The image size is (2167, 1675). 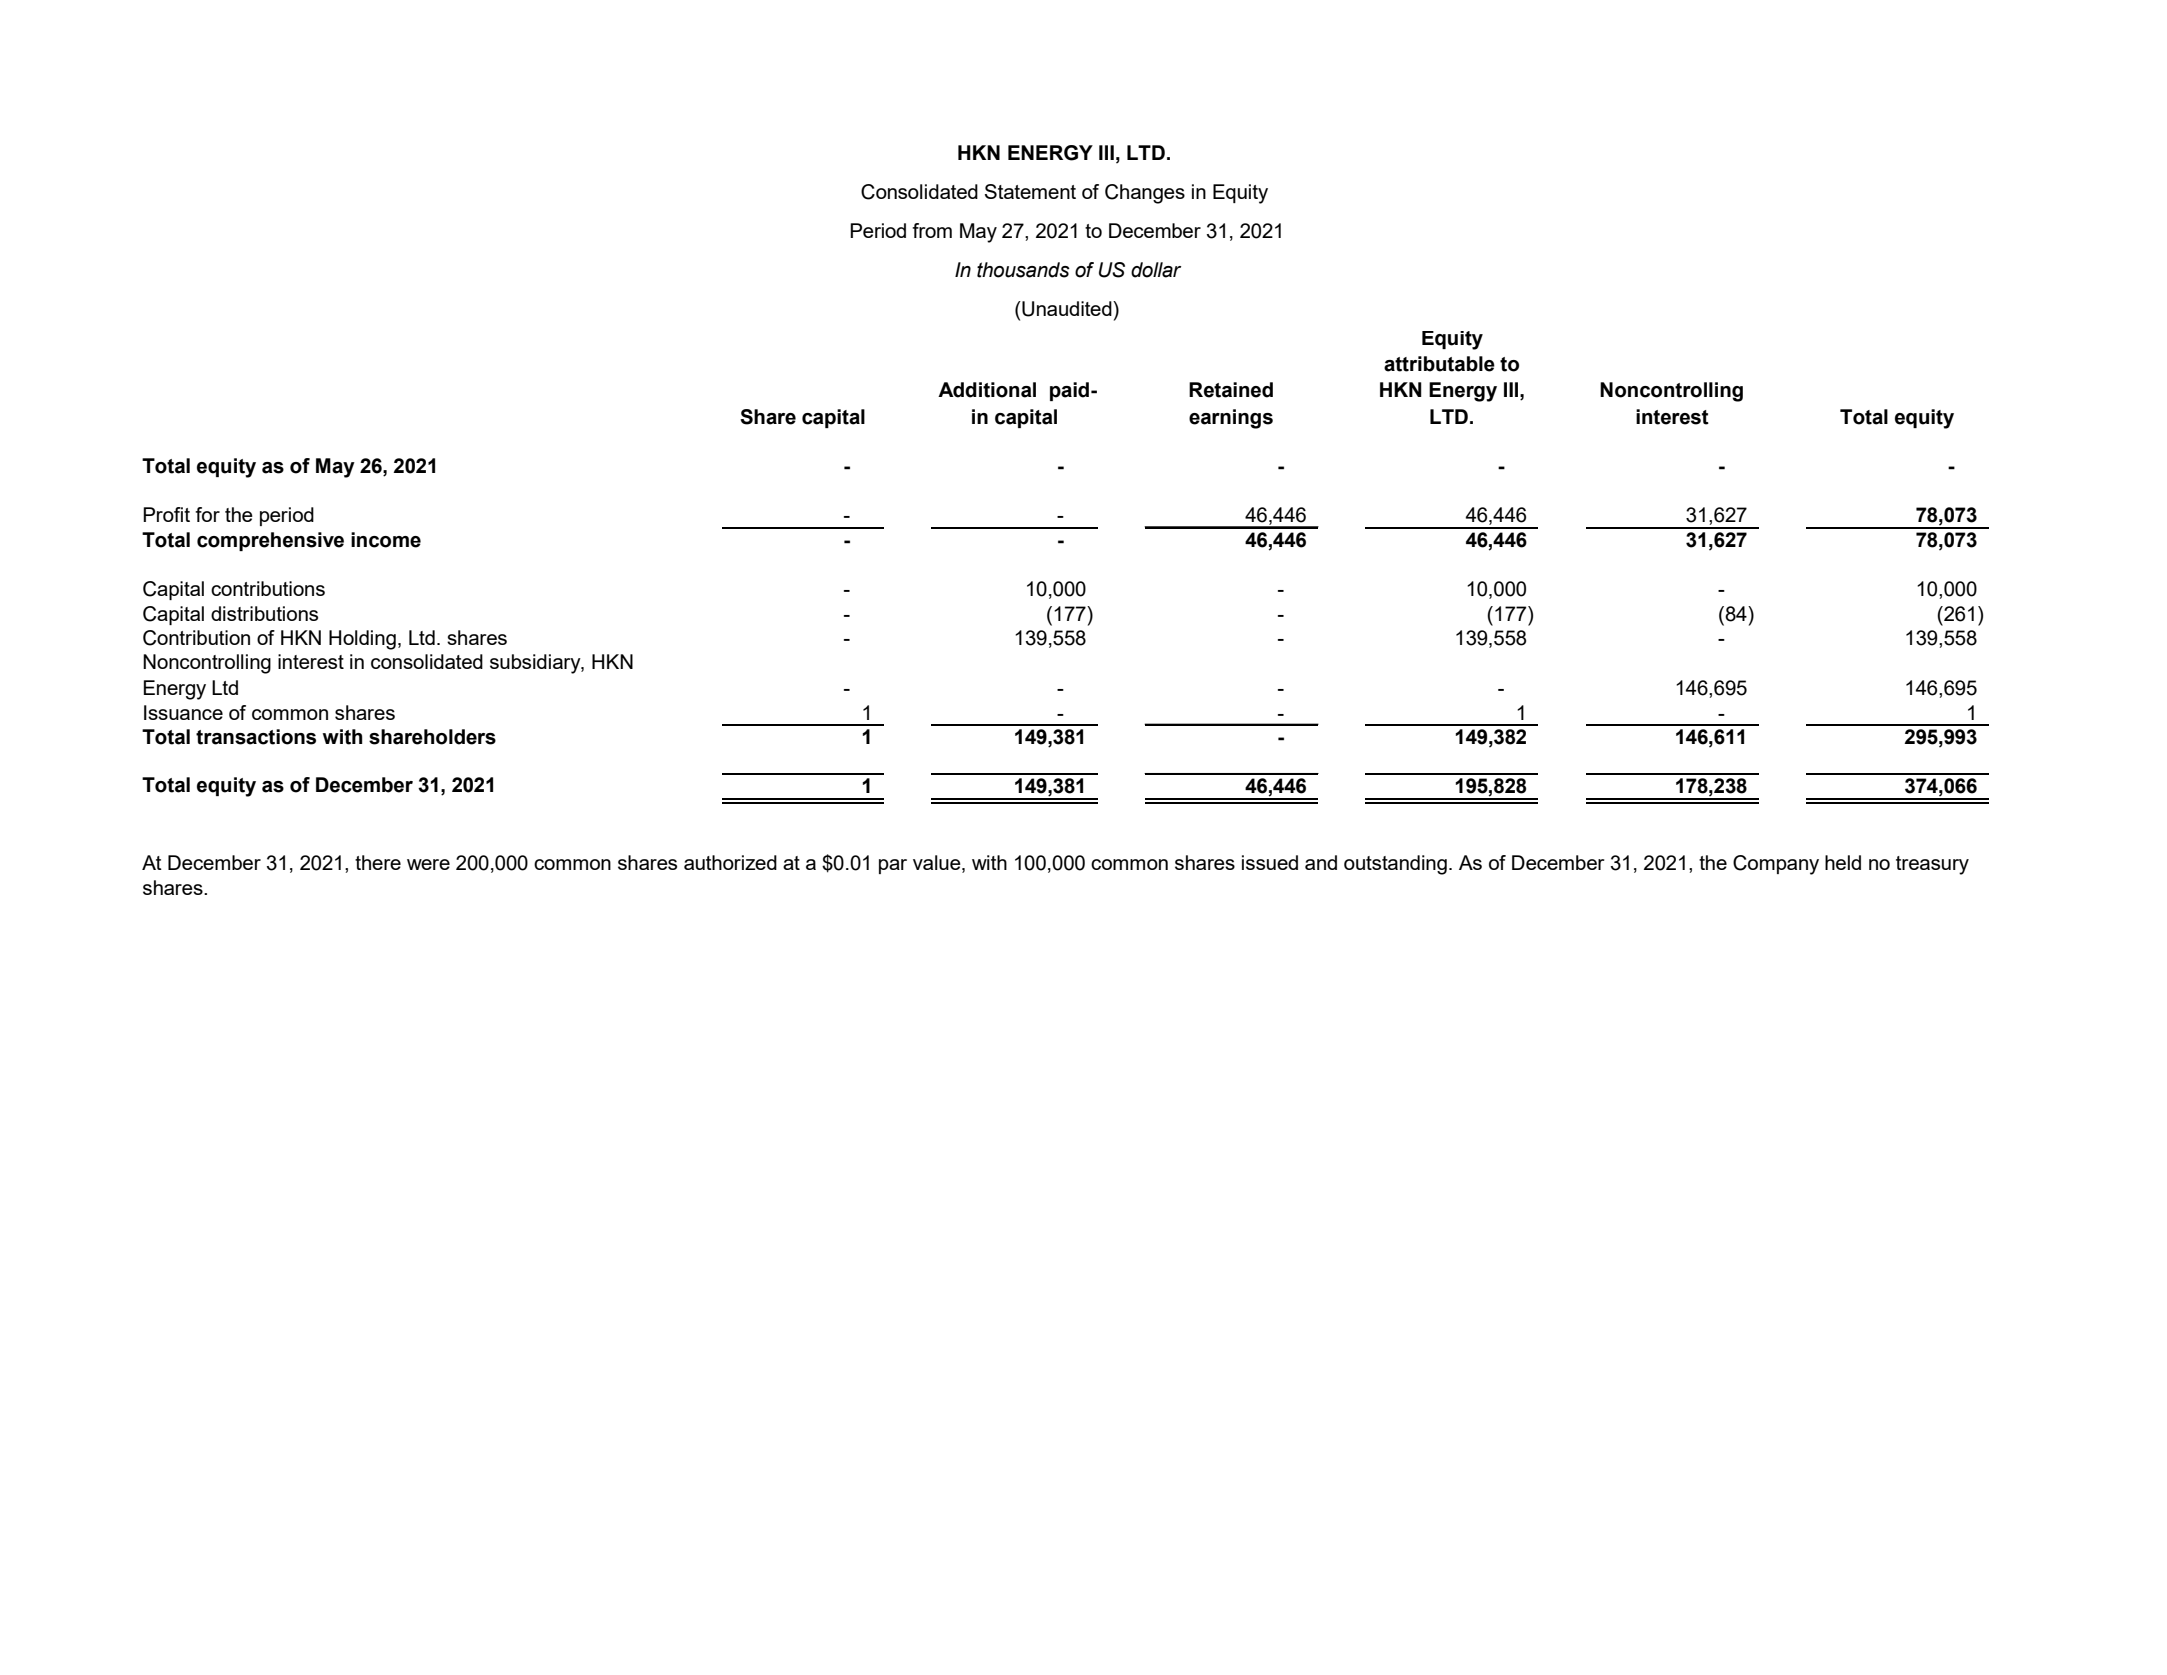 I want to click on from, so click(x=932, y=230).
